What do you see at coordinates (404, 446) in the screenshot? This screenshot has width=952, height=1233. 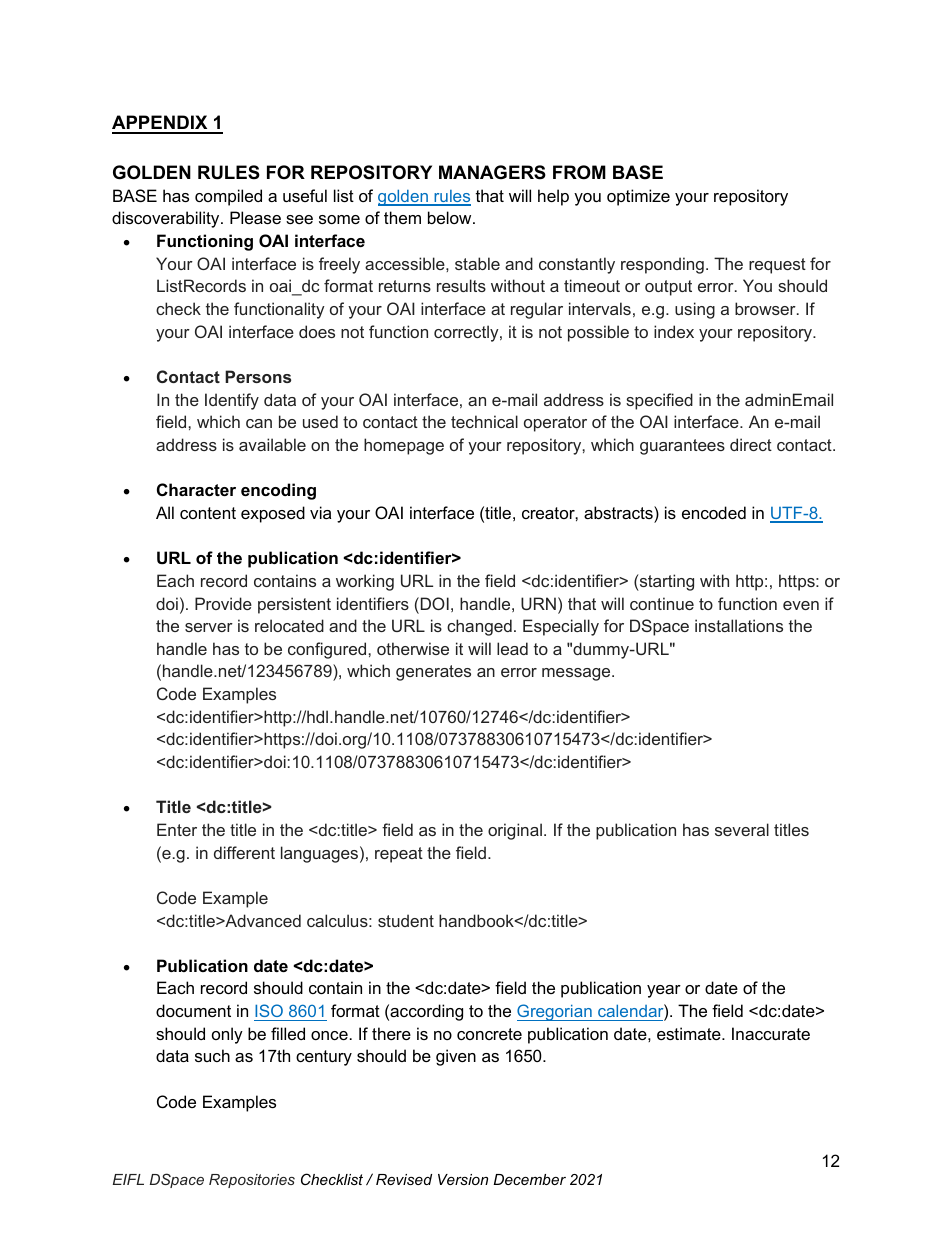 I see `homepage` at bounding box center [404, 446].
